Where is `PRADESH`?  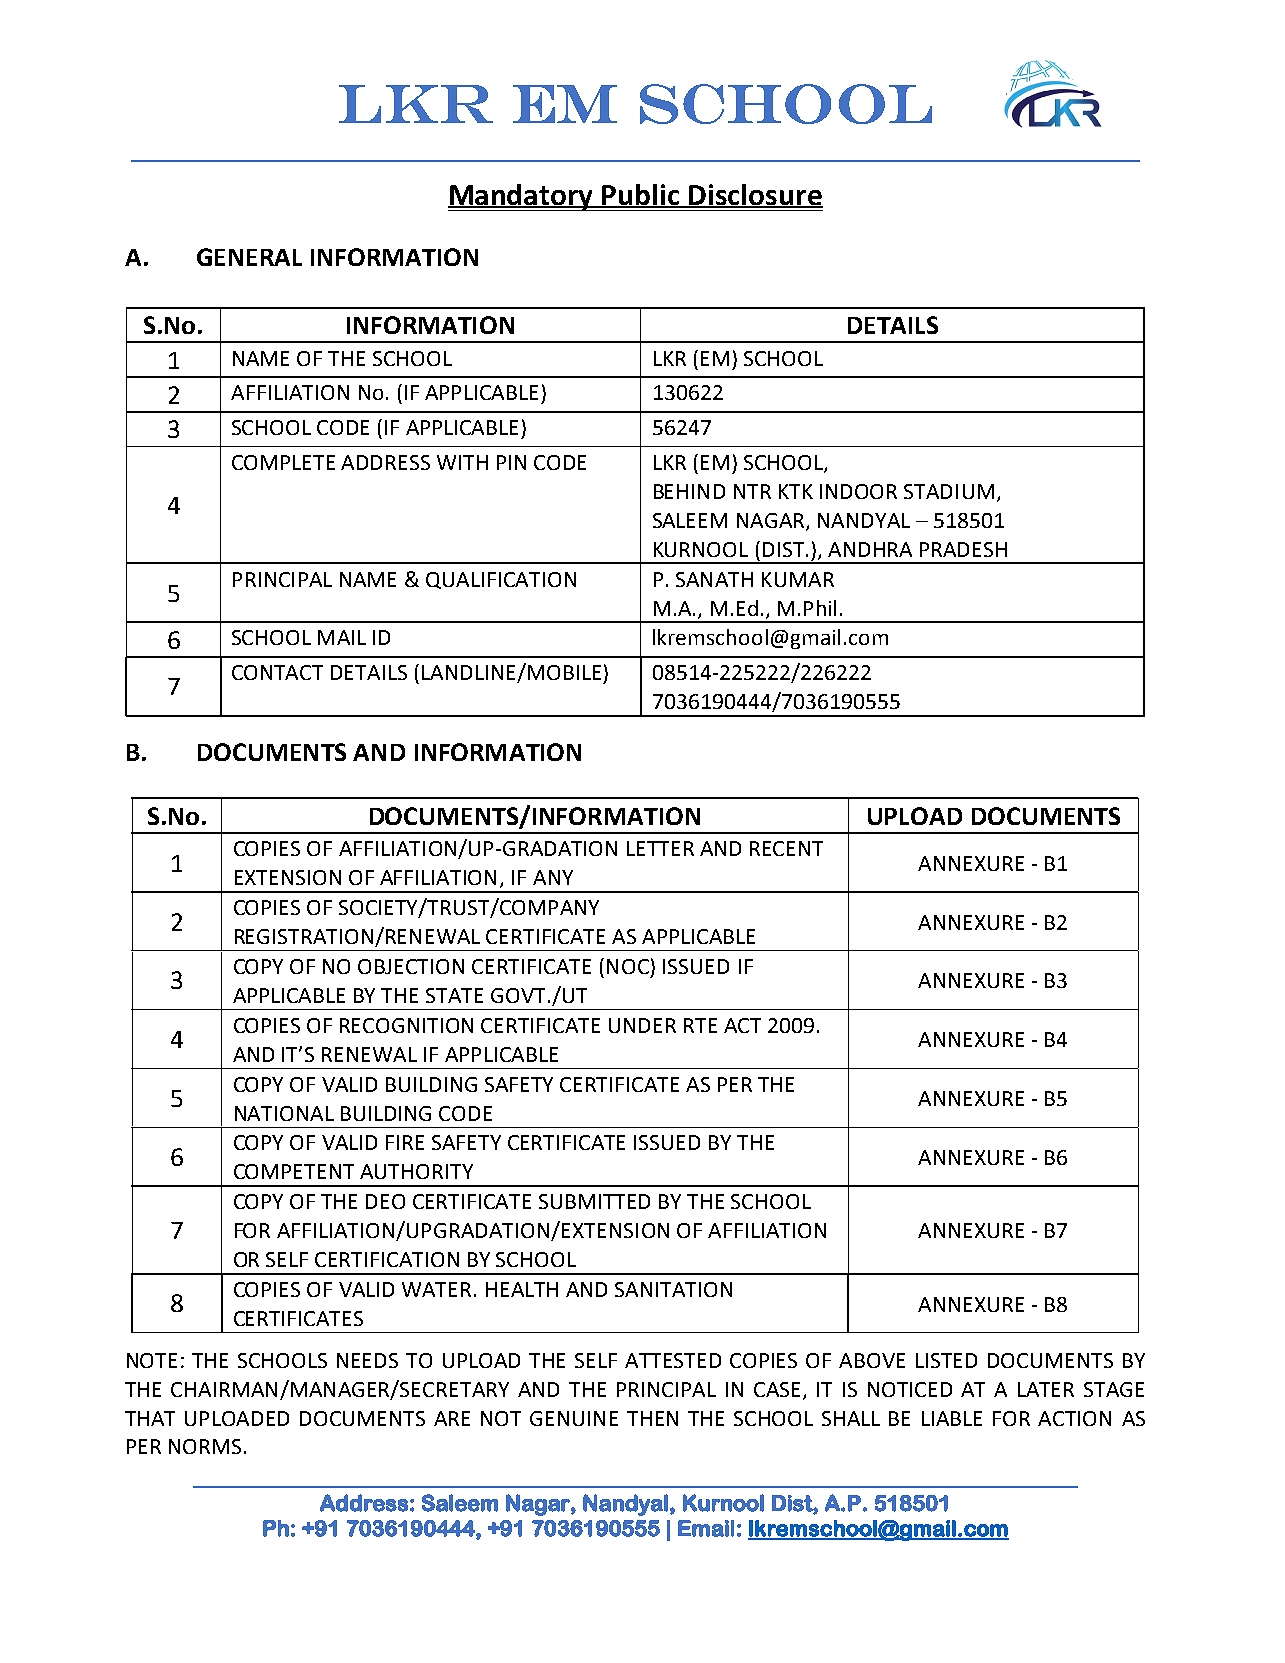 PRADESH is located at coordinates (963, 549).
